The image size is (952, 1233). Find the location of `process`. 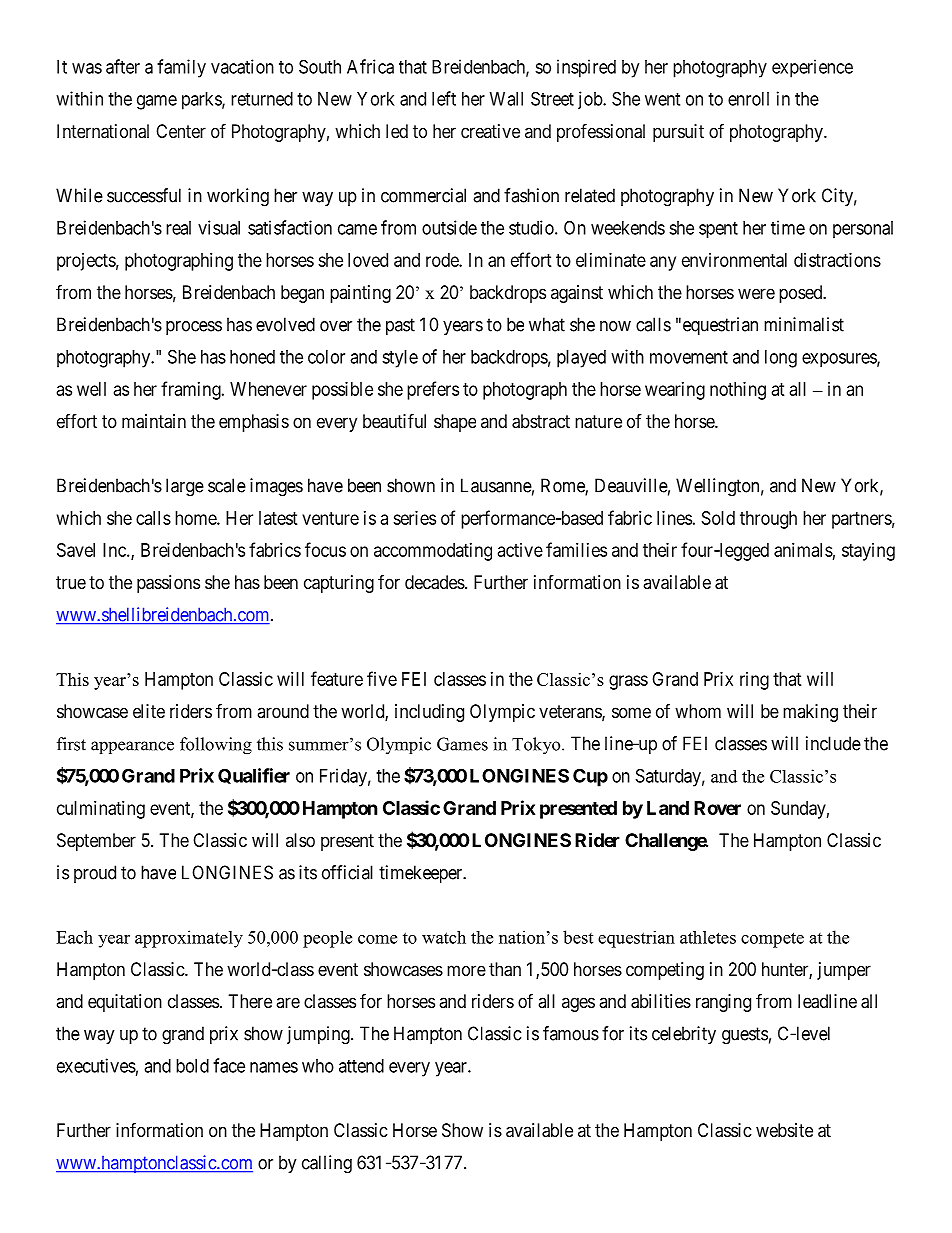

process is located at coordinates (194, 328).
